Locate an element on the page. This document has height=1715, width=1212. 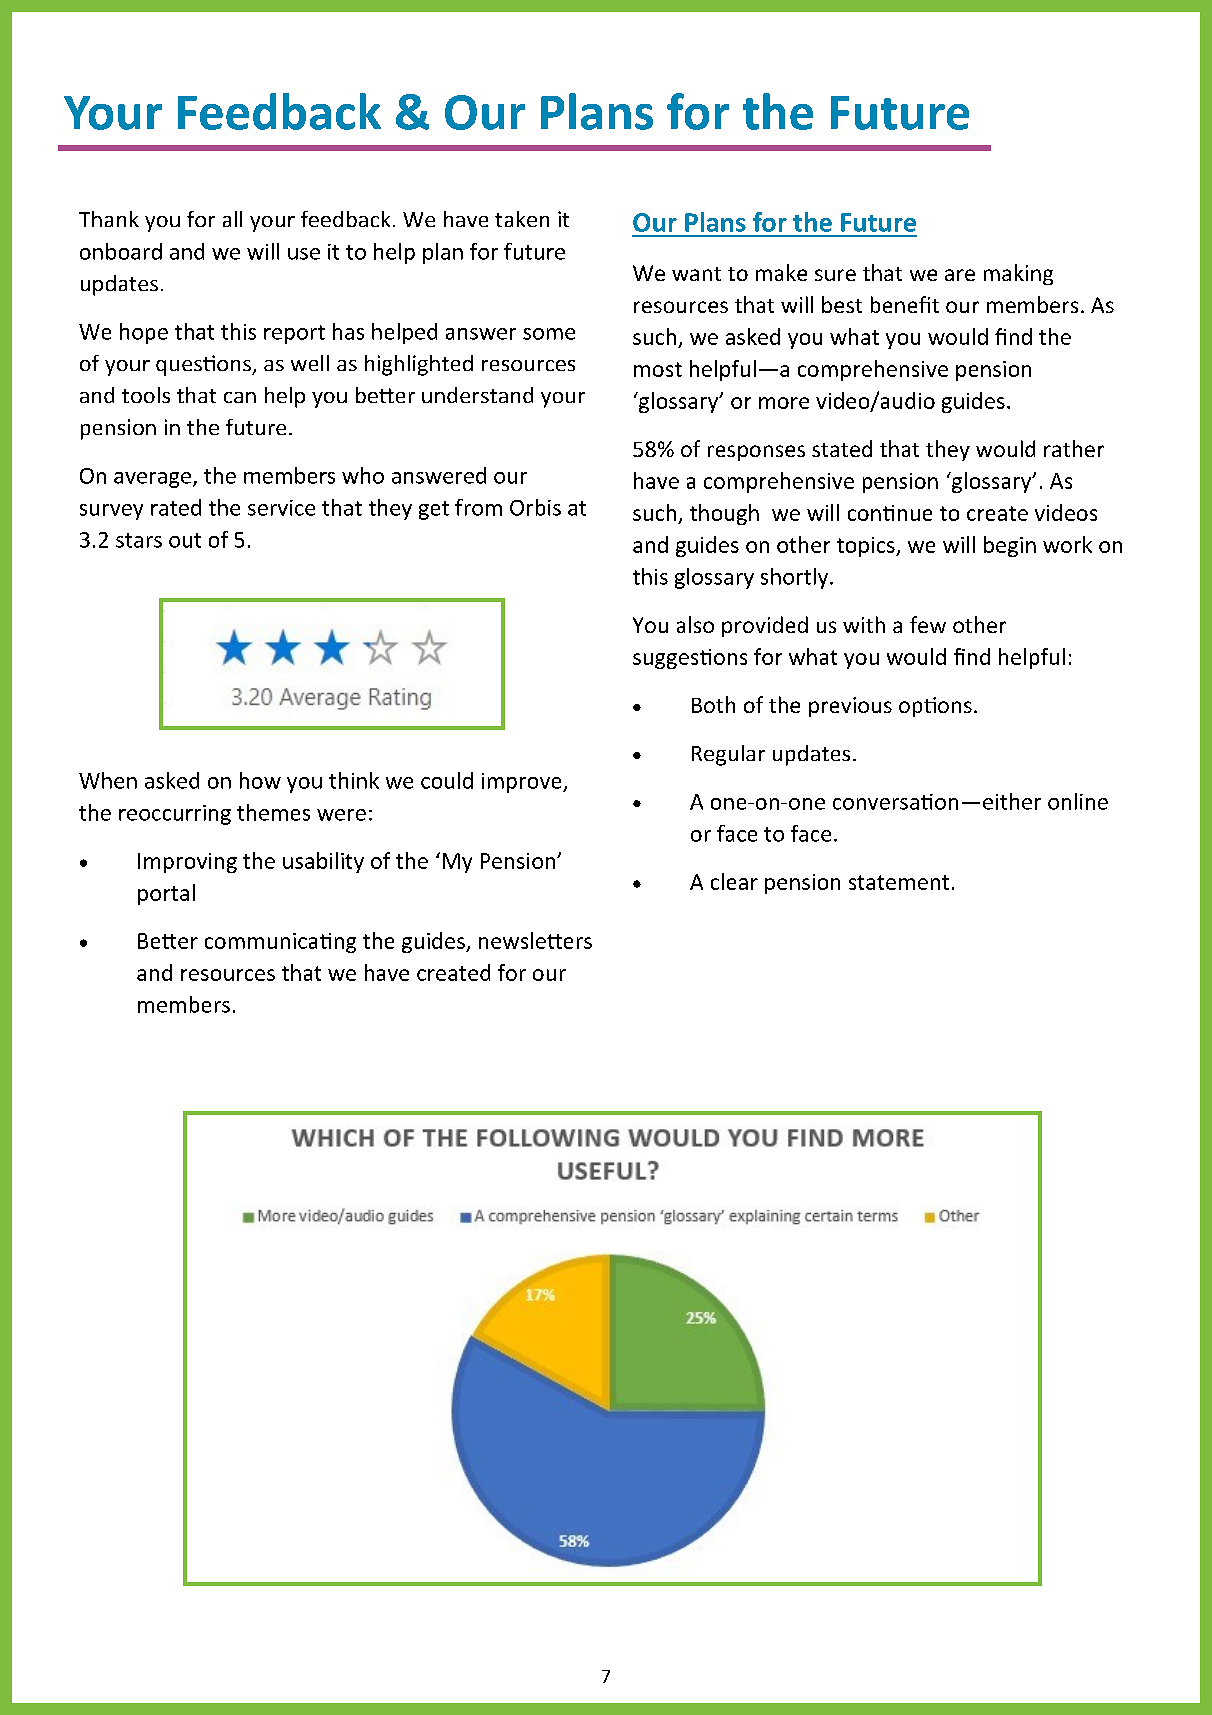
how is located at coordinates (260, 780).
